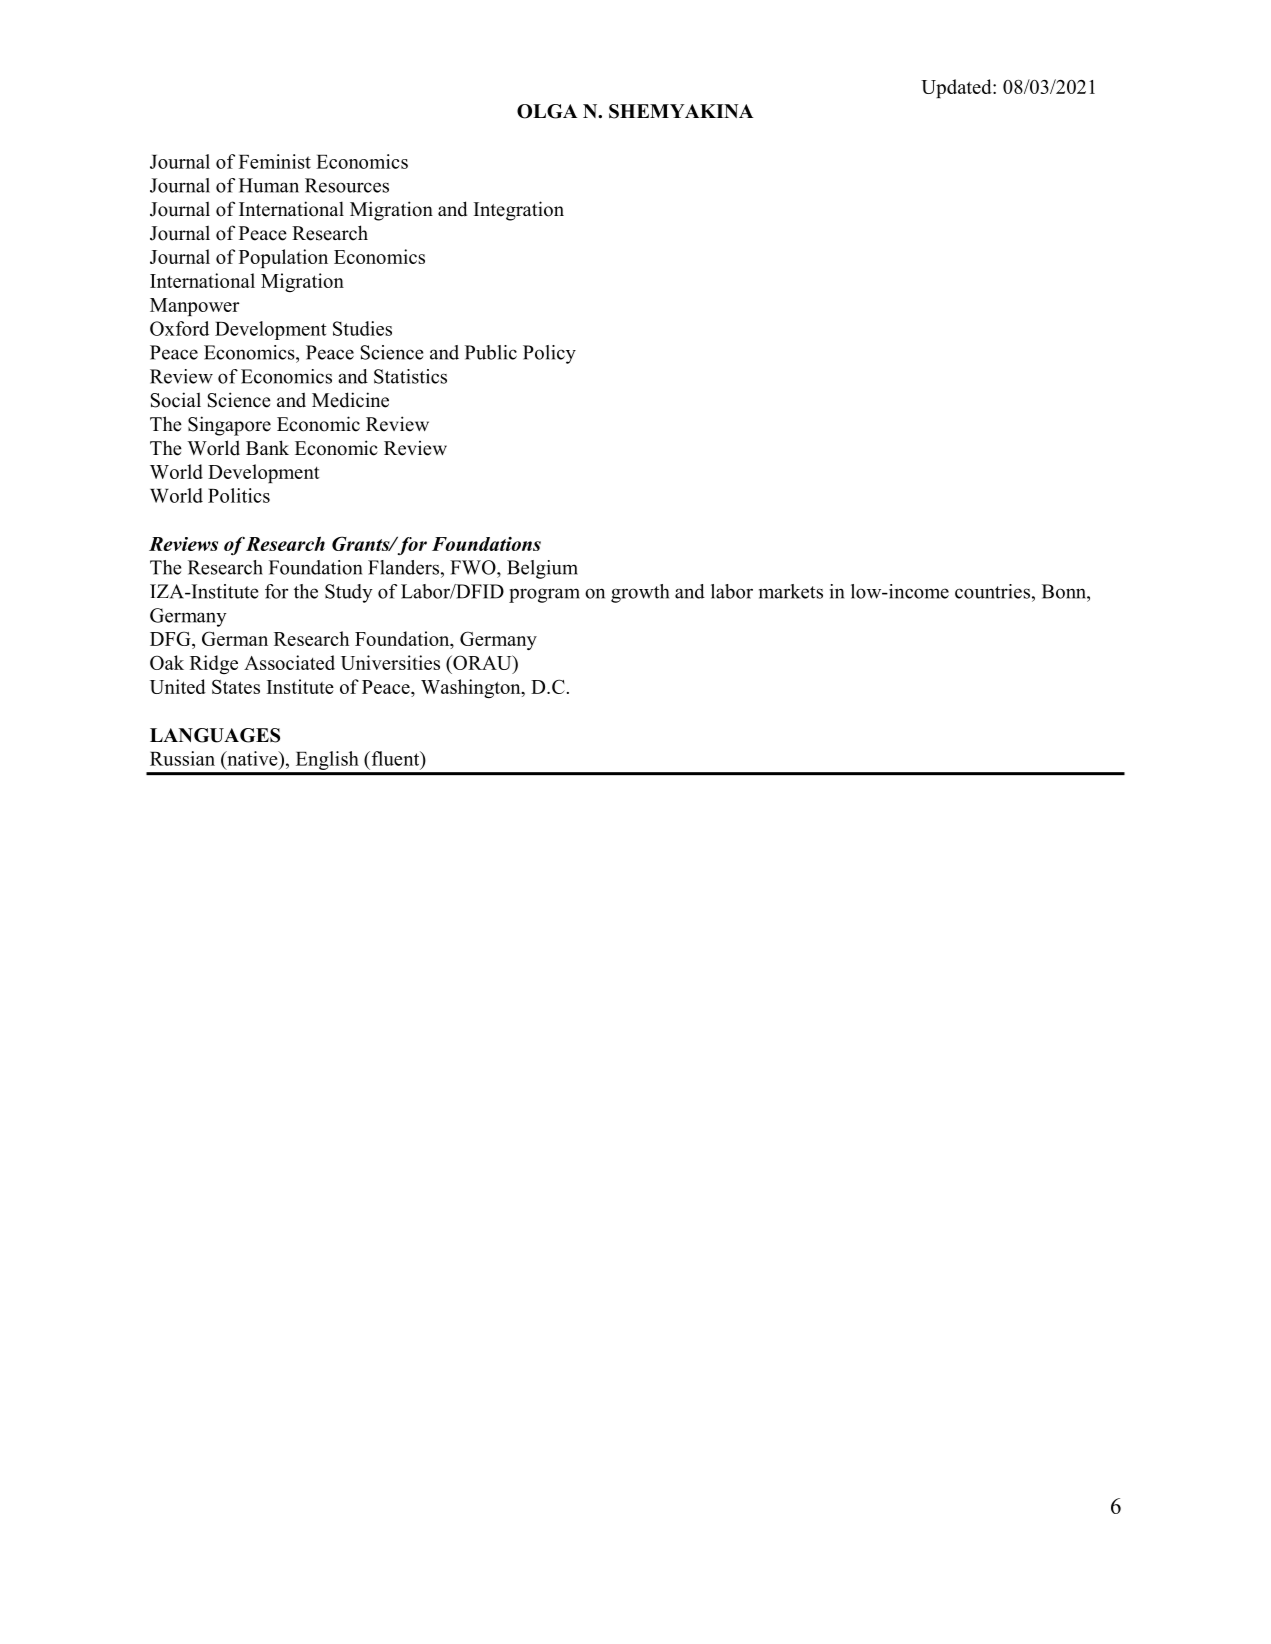 The image size is (1271, 1644). What do you see at coordinates (252, 758) in the document?
I see `native` at bounding box center [252, 758].
